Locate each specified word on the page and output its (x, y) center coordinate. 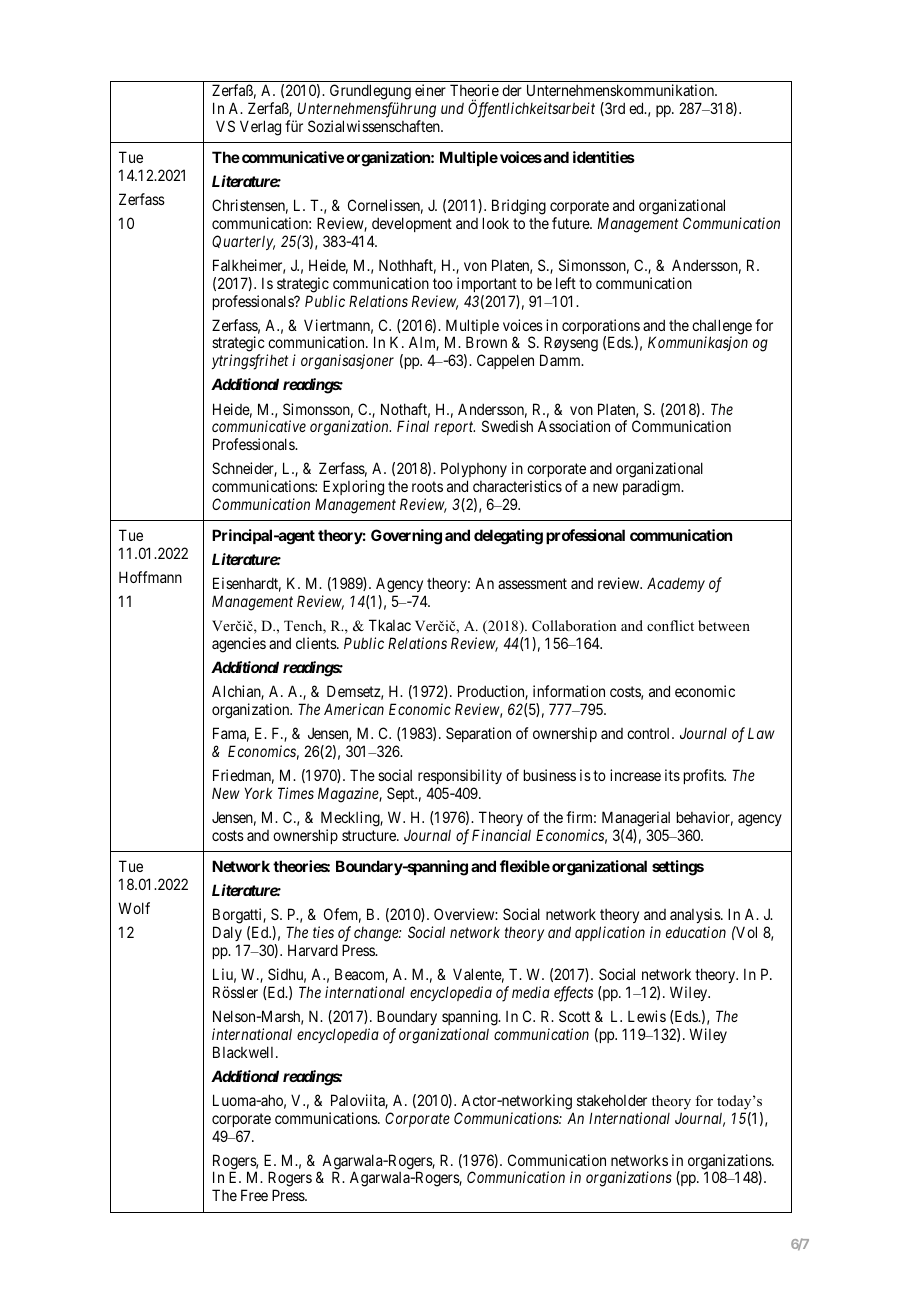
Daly (227, 933)
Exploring (353, 488)
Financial (501, 835)
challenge (722, 328)
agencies (239, 645)
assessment (532, 583)
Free (254, 1195)
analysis (696, 917)
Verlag (260, 128)
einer (430, 90)
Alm (424, 343)
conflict (670, 625)
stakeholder (612, 1100)
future (571, 223)
